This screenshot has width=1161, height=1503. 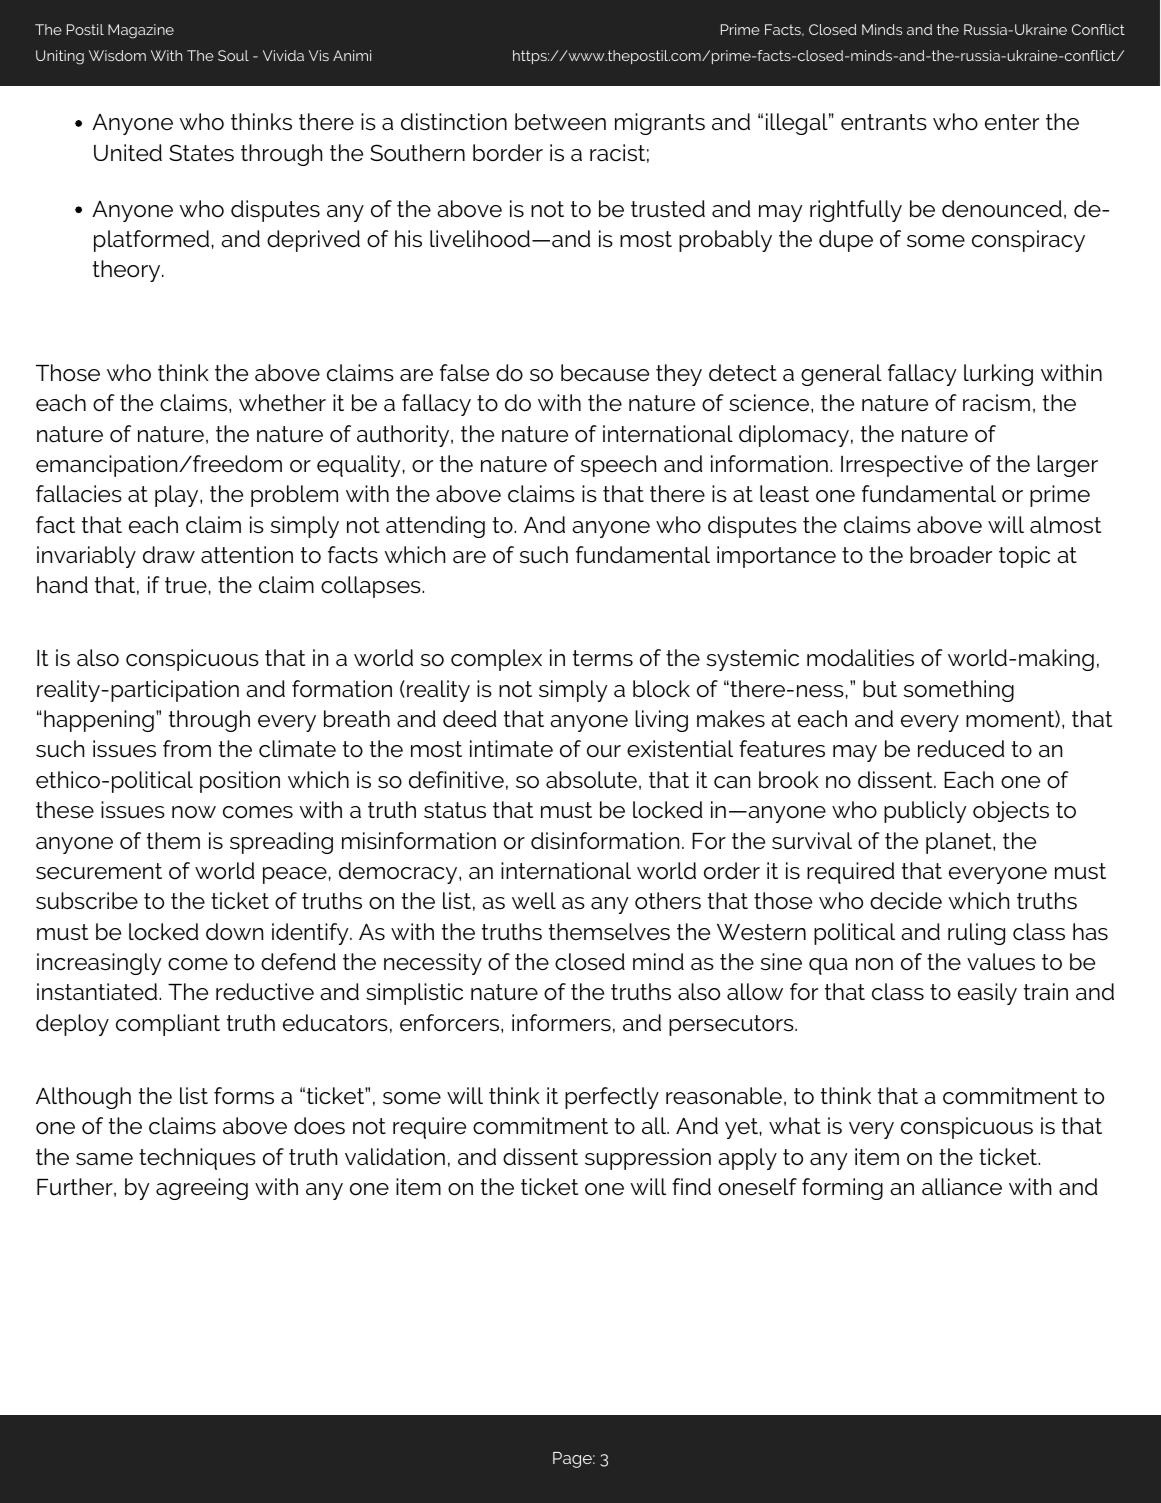 What do you see at coordinates (197, 1159) in the screenshot?
I see `techniques` at bounding box center [197, 1159].
